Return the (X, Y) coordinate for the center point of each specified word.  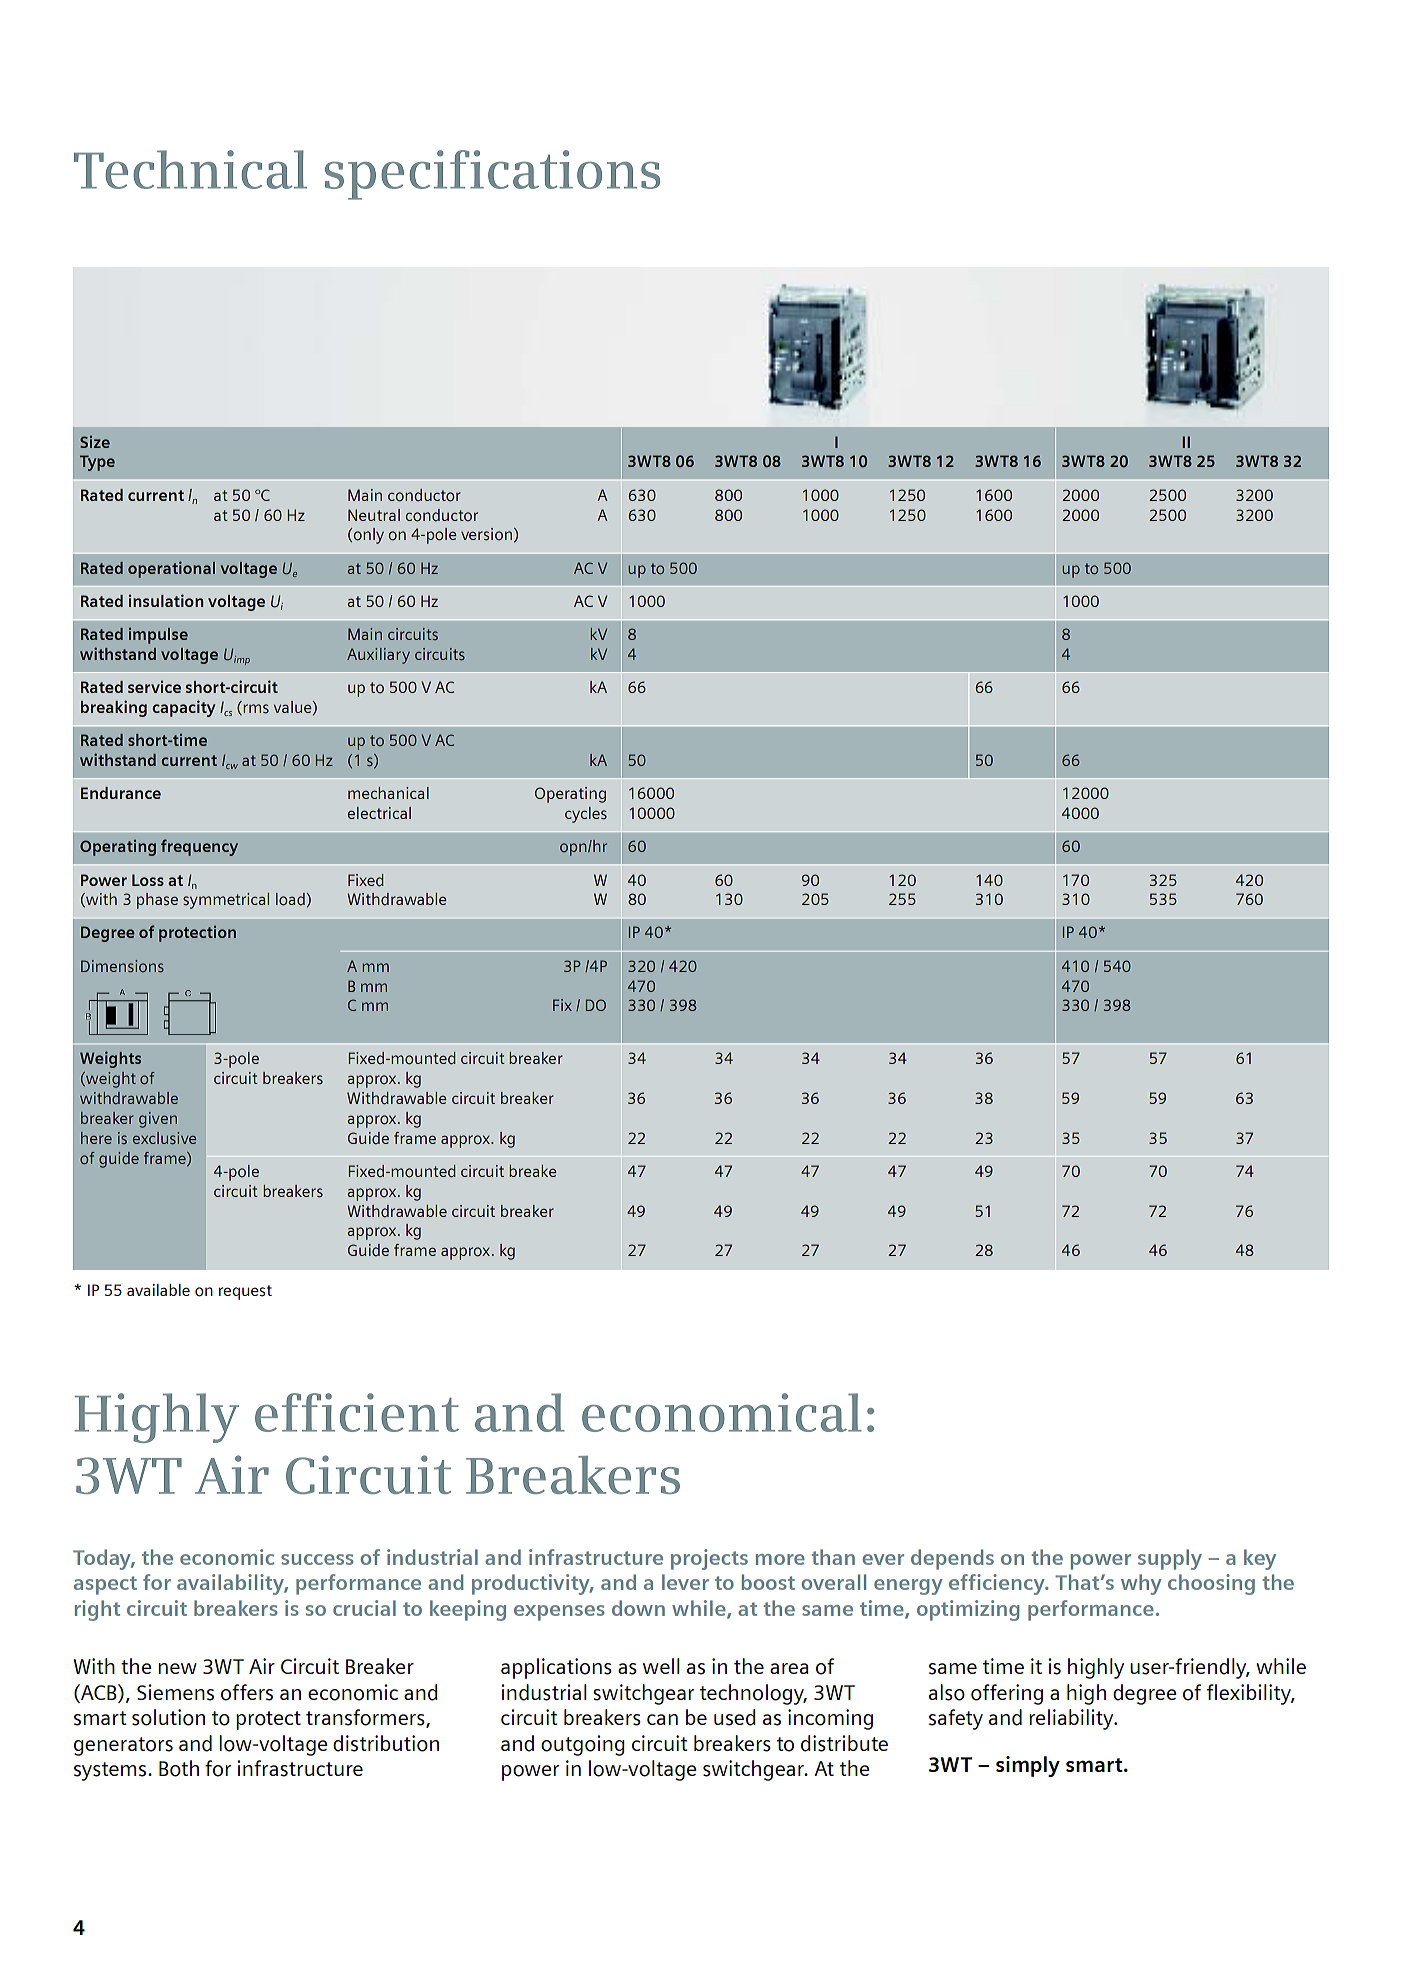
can (662, 1719)
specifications (492, 175)
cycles (586, 815)
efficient (357, 1412)
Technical (190, 169)
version (486, 534)
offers (247, 1692)
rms (255, 709)
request (245, 1292)
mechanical (388, 793)
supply (1170, 1559)
